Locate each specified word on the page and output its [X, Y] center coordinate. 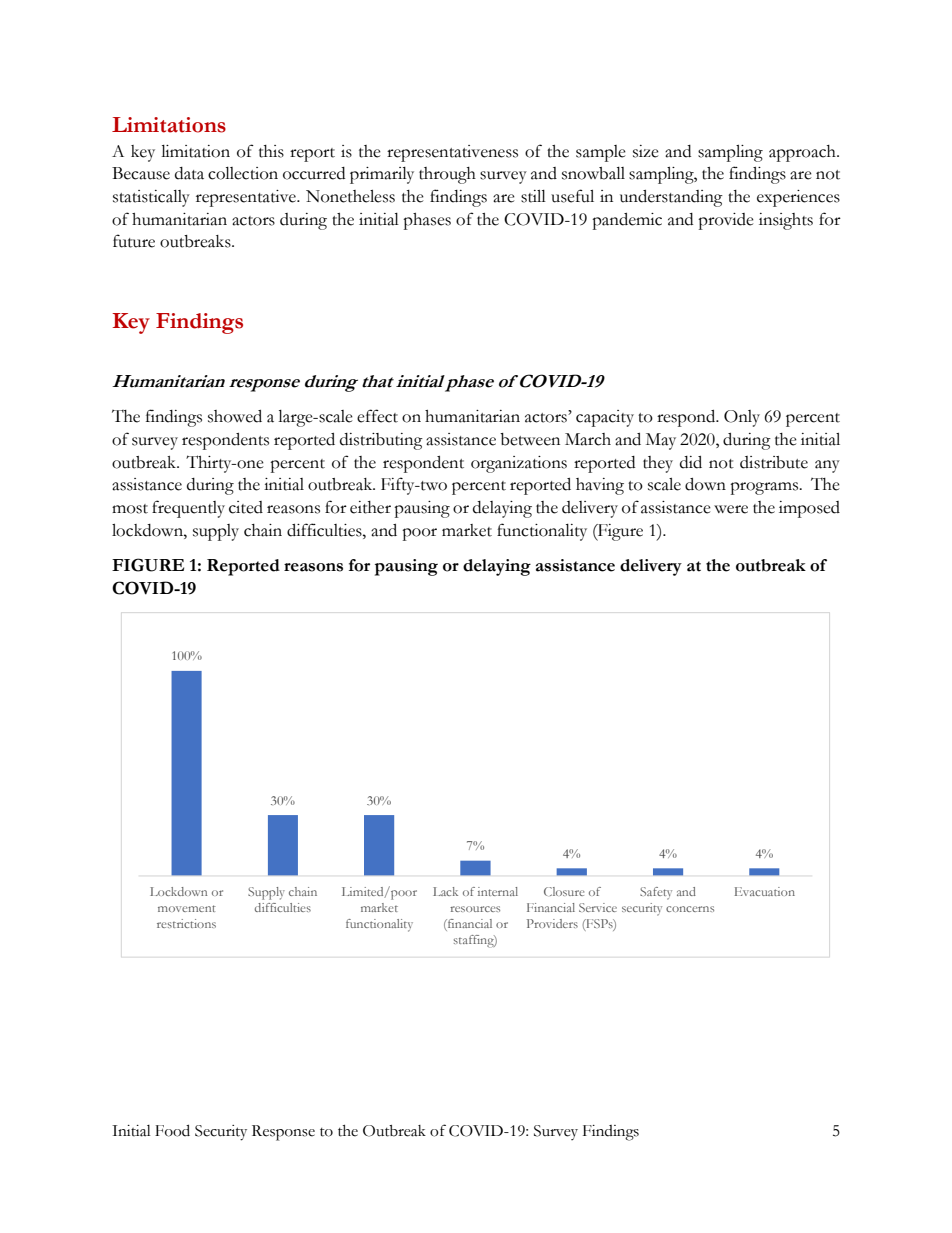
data [189, 173]
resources [475, 909]
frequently [188, 509]
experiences [798, 198]
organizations [519, 464]
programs [765, 488]
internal [498, 891]
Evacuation [765, 891]
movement [187, 908]
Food [172, 1130]
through [447, 175]
